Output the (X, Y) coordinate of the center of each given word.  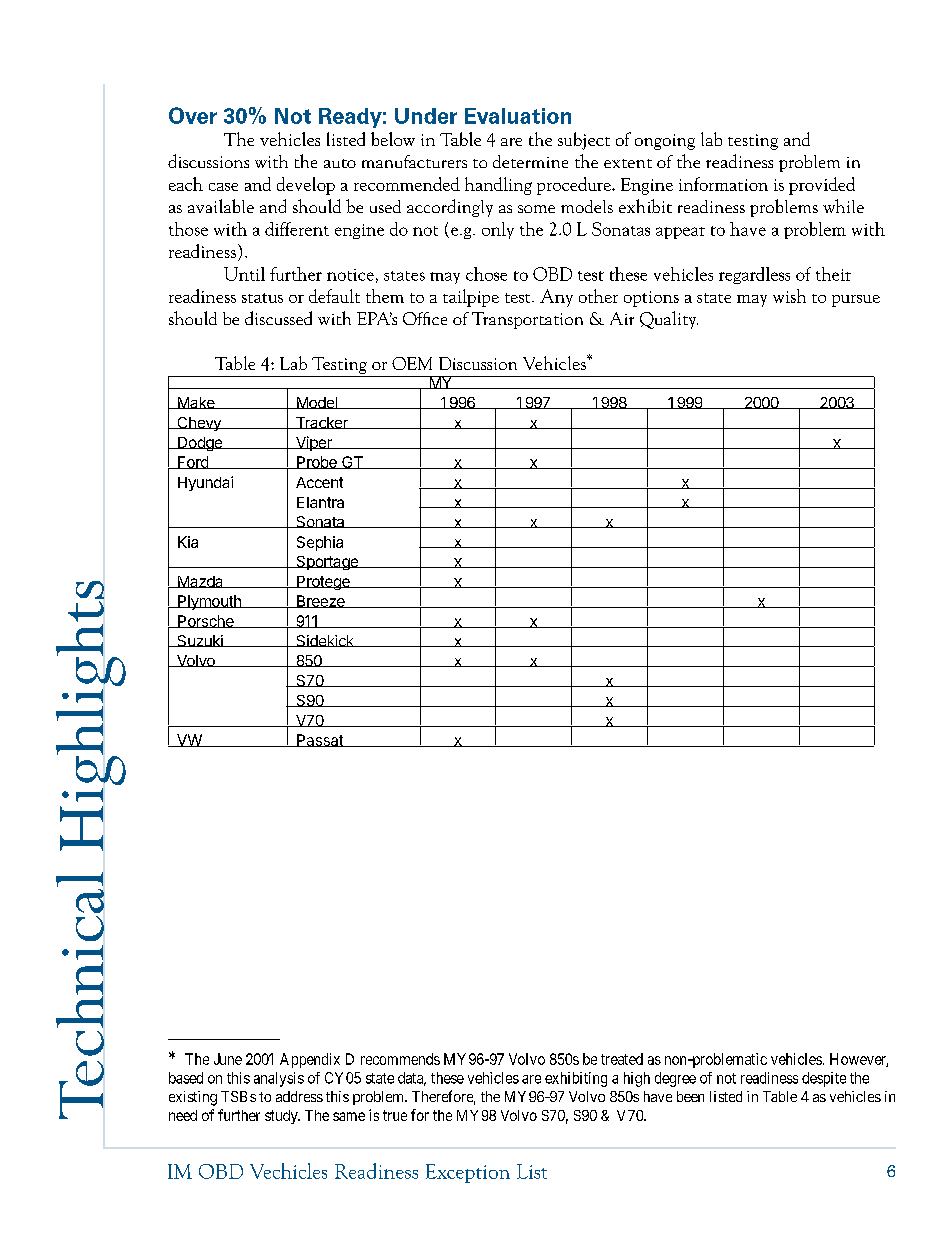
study (282, 1117)
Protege (323, 583)
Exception (468, 1173)
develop (306, 186)
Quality (669, 320)
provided (822, 186)
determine (530, 161)
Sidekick (325, 641)
